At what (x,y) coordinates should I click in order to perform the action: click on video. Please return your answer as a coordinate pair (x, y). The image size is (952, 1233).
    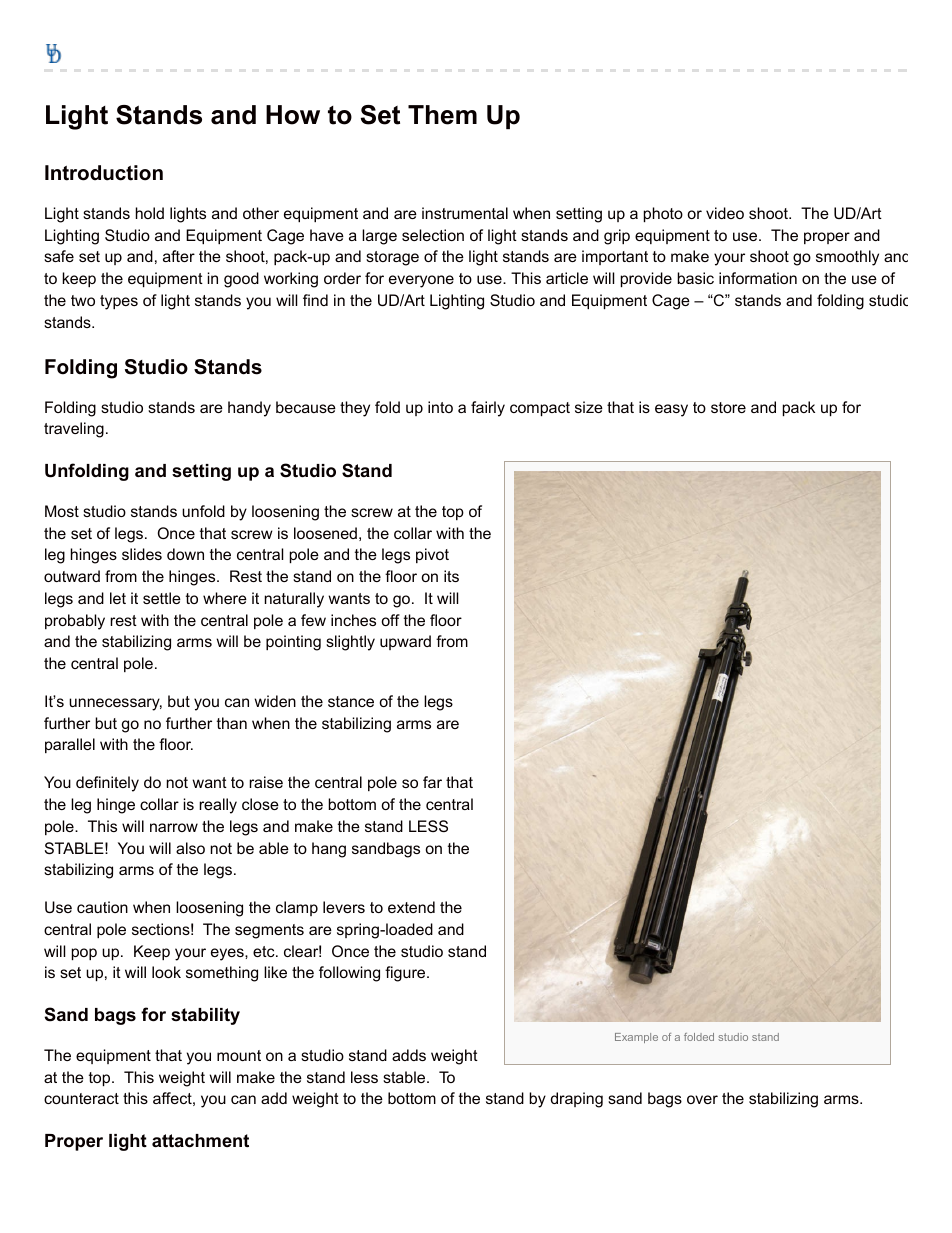
    Looking at the image, I should click on (725, 213).
